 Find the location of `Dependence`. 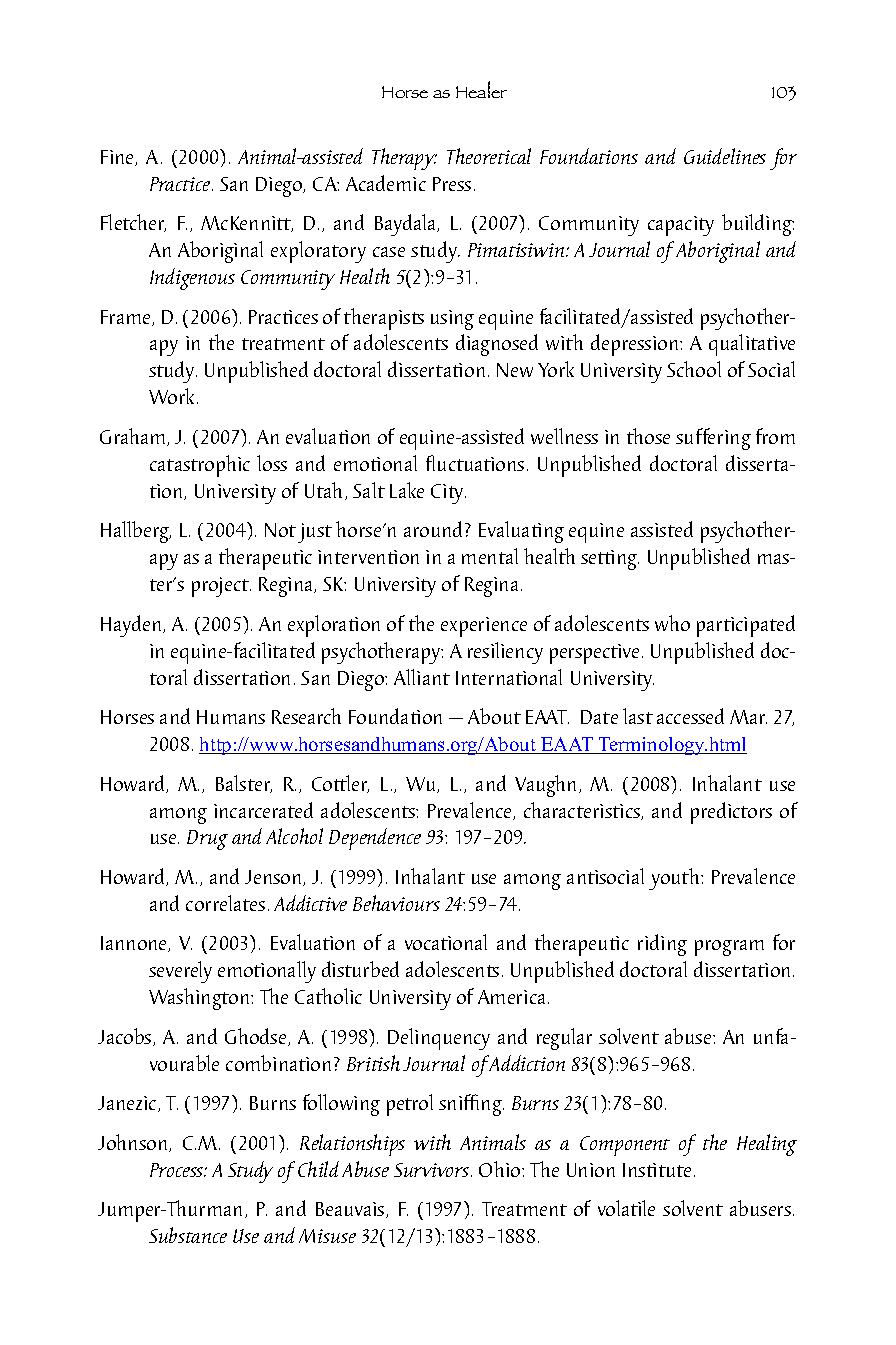

Dependence is located at coordinates (375, 839).
